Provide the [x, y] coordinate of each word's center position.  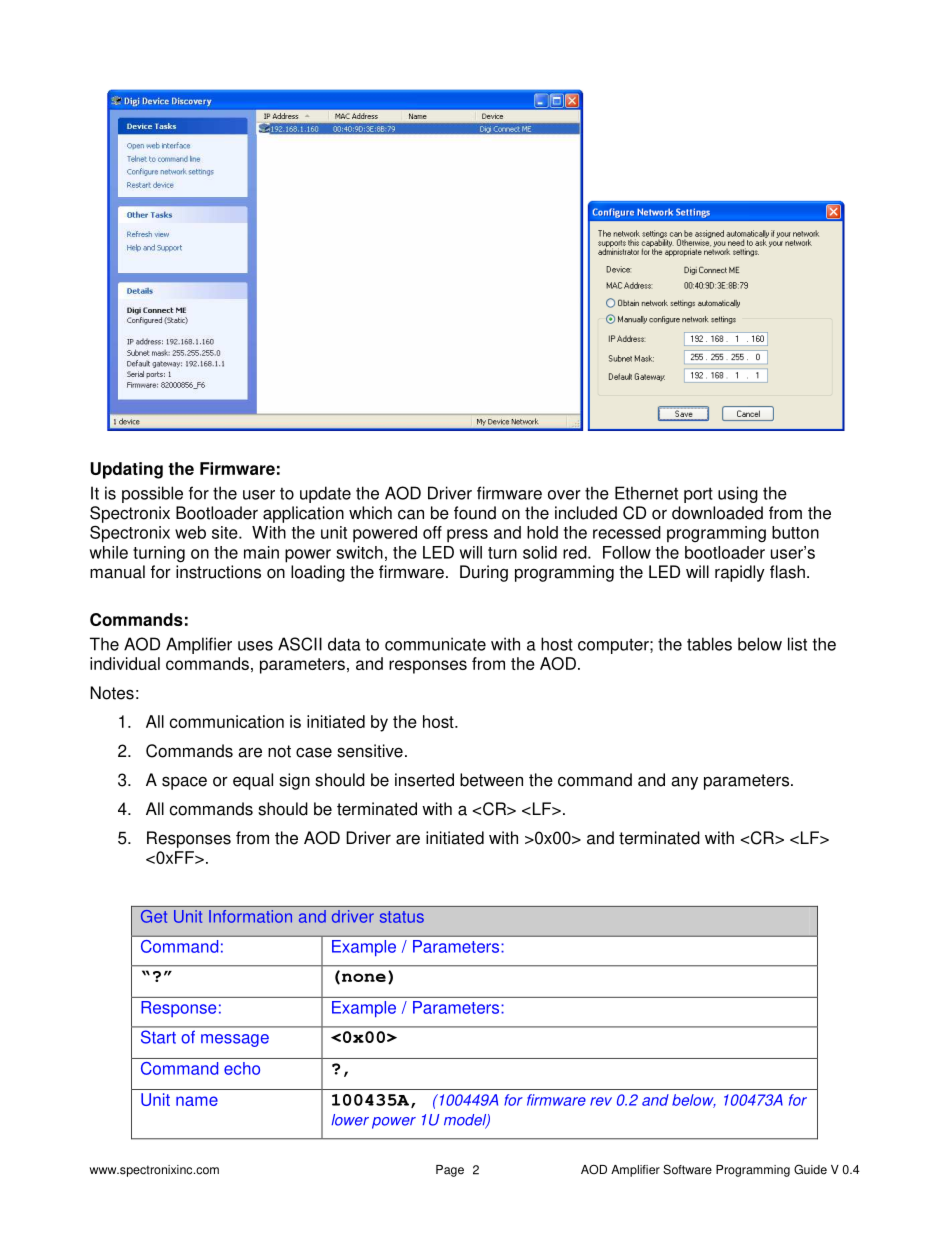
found [475, 513]
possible [152, 494]
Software [687, 1169]
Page [450, 1171]
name [197, 1101]
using [738, 494]
